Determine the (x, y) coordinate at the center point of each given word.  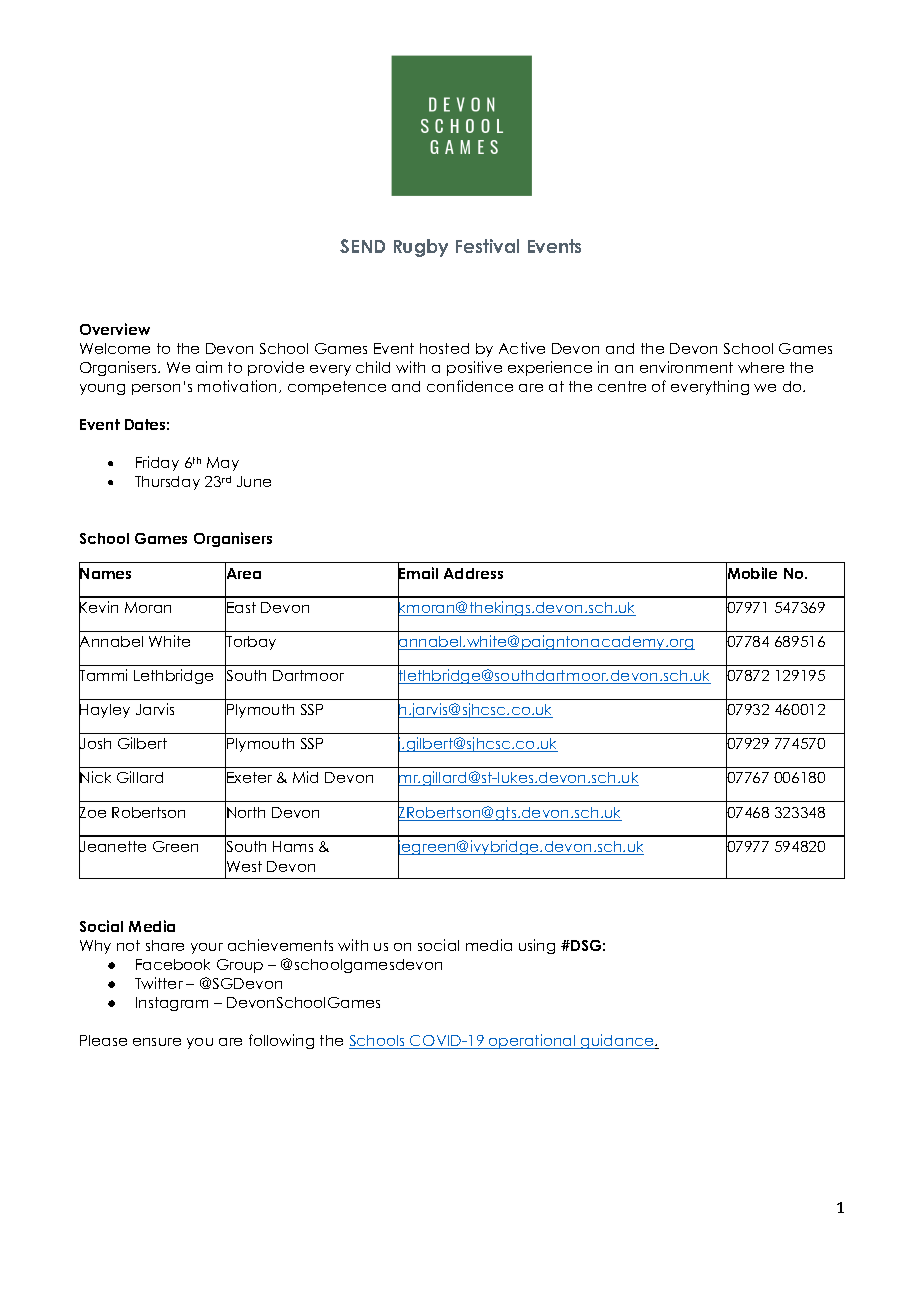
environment (686, 367)
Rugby (421, 248)
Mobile (751, 573)
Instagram (172, 1004)
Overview (115, 329)
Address (473, 573)
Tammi (103, 676)
